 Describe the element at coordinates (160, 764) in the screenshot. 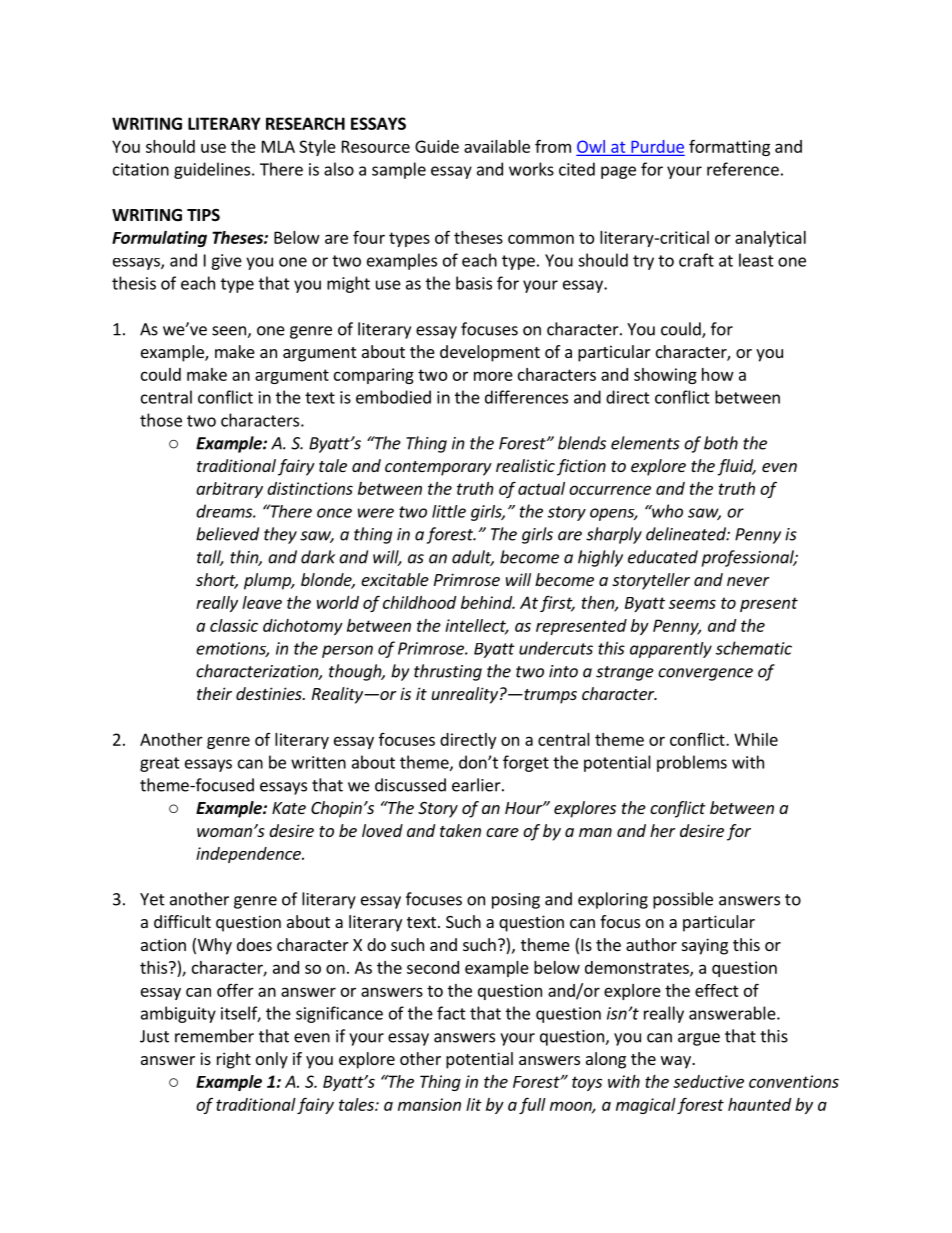

I see `great` at that location.
